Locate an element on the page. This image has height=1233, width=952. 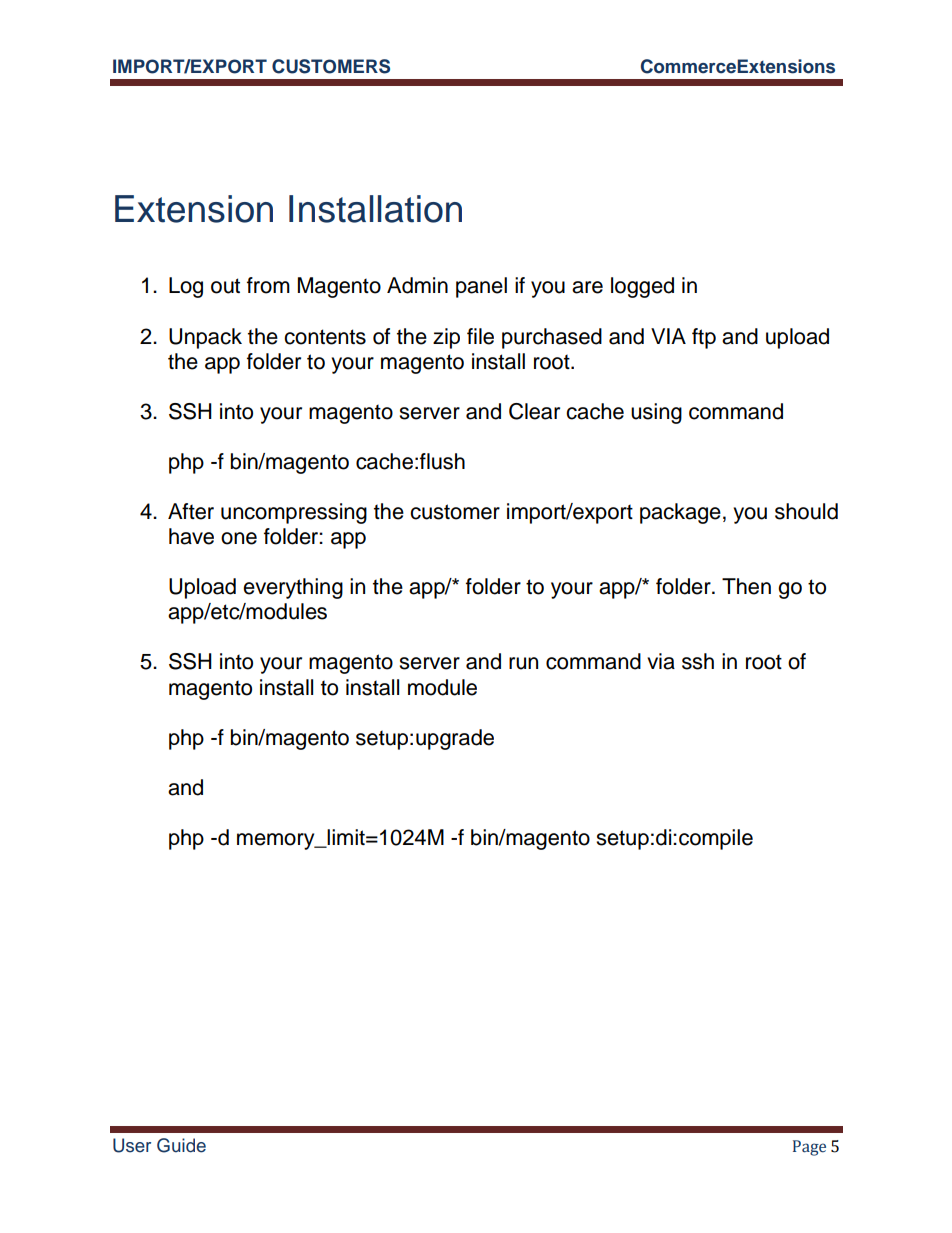
Guide is located at coordinates (181, 1145).
